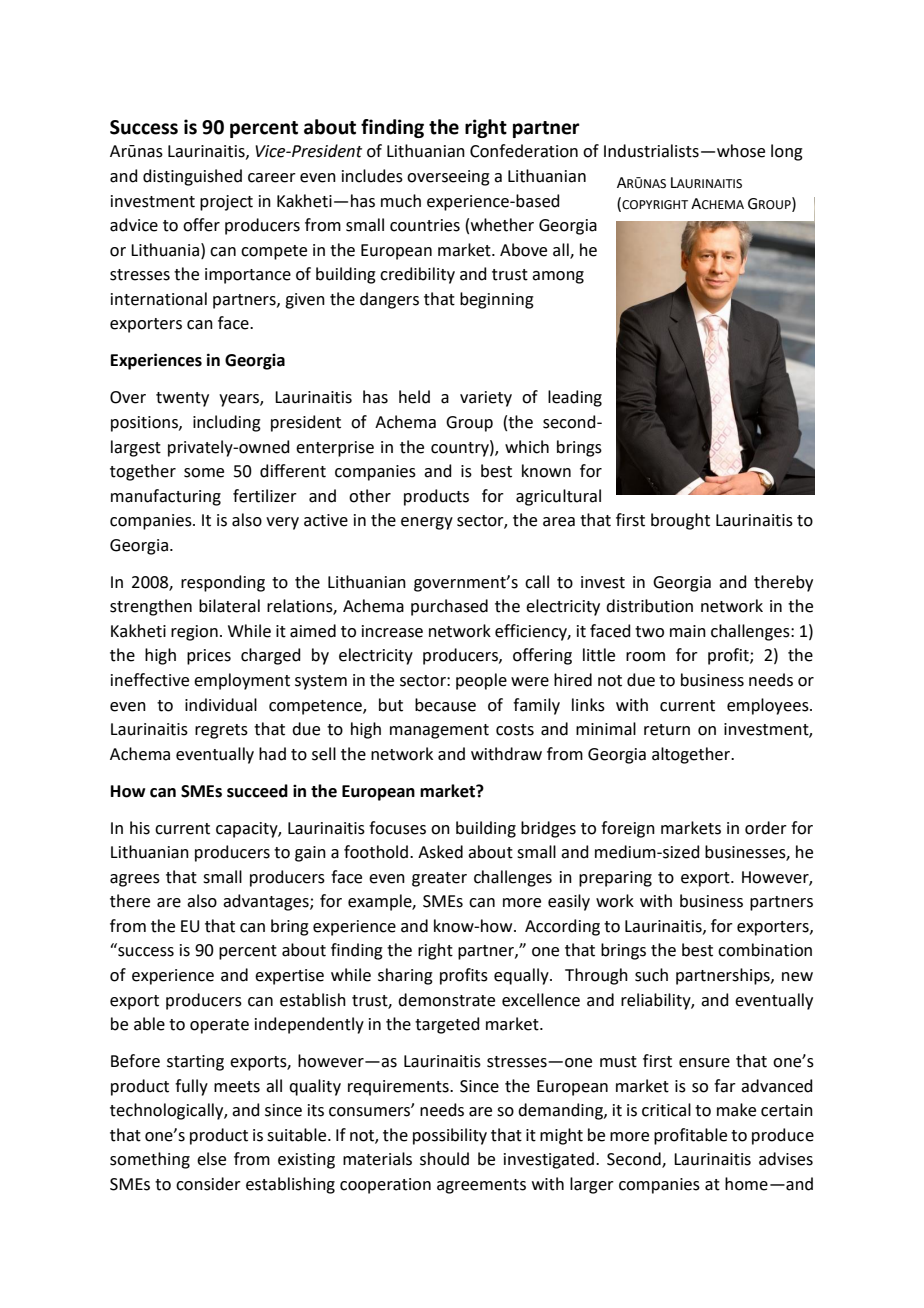  Describe the element at coordinates (425, 225) in the page. I see `countries` at that location.
